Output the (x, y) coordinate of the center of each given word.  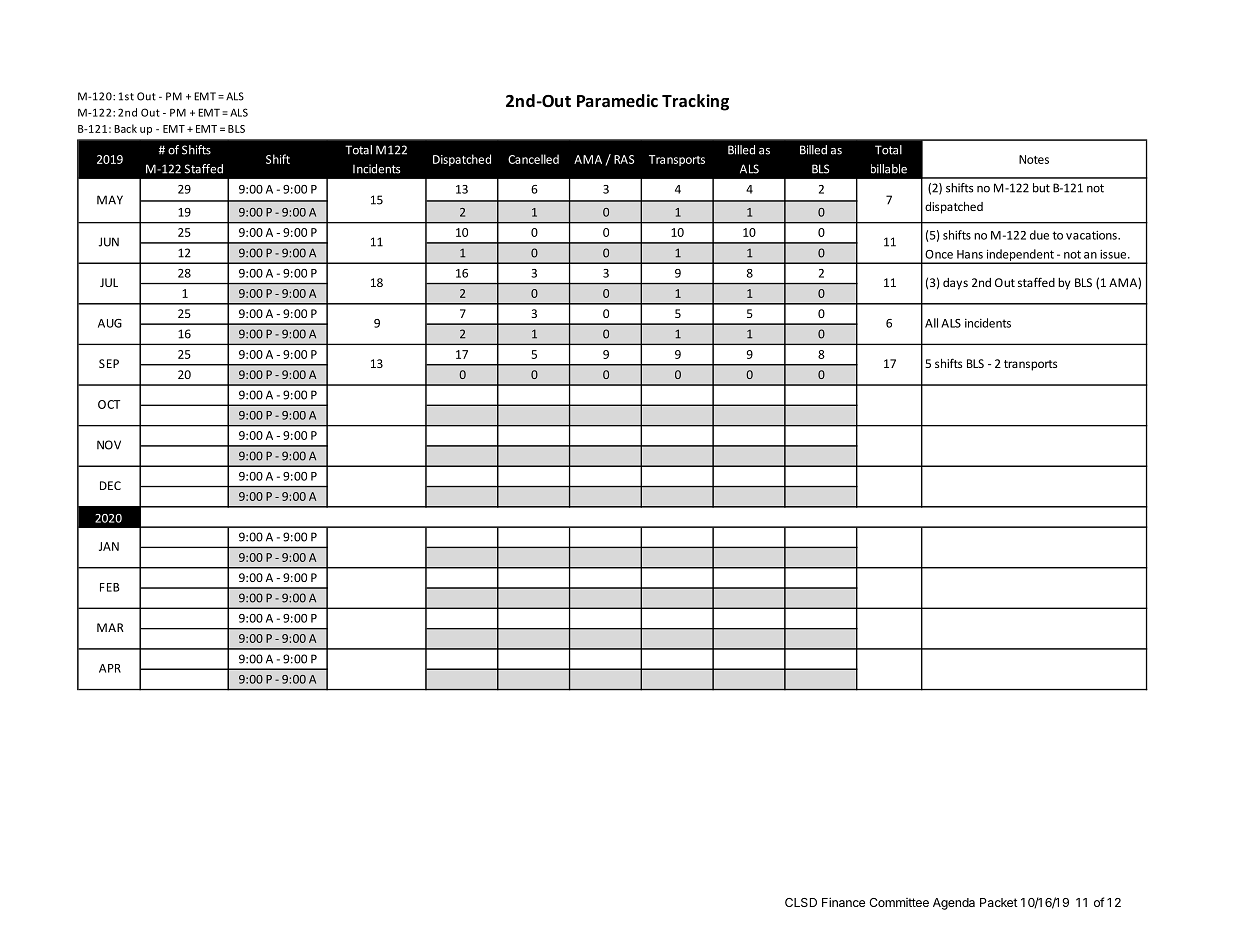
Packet (999, 902)
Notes (1034, 159)
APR (110, 668)
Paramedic (617, 101)
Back (125, 128)
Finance (843, 902)
